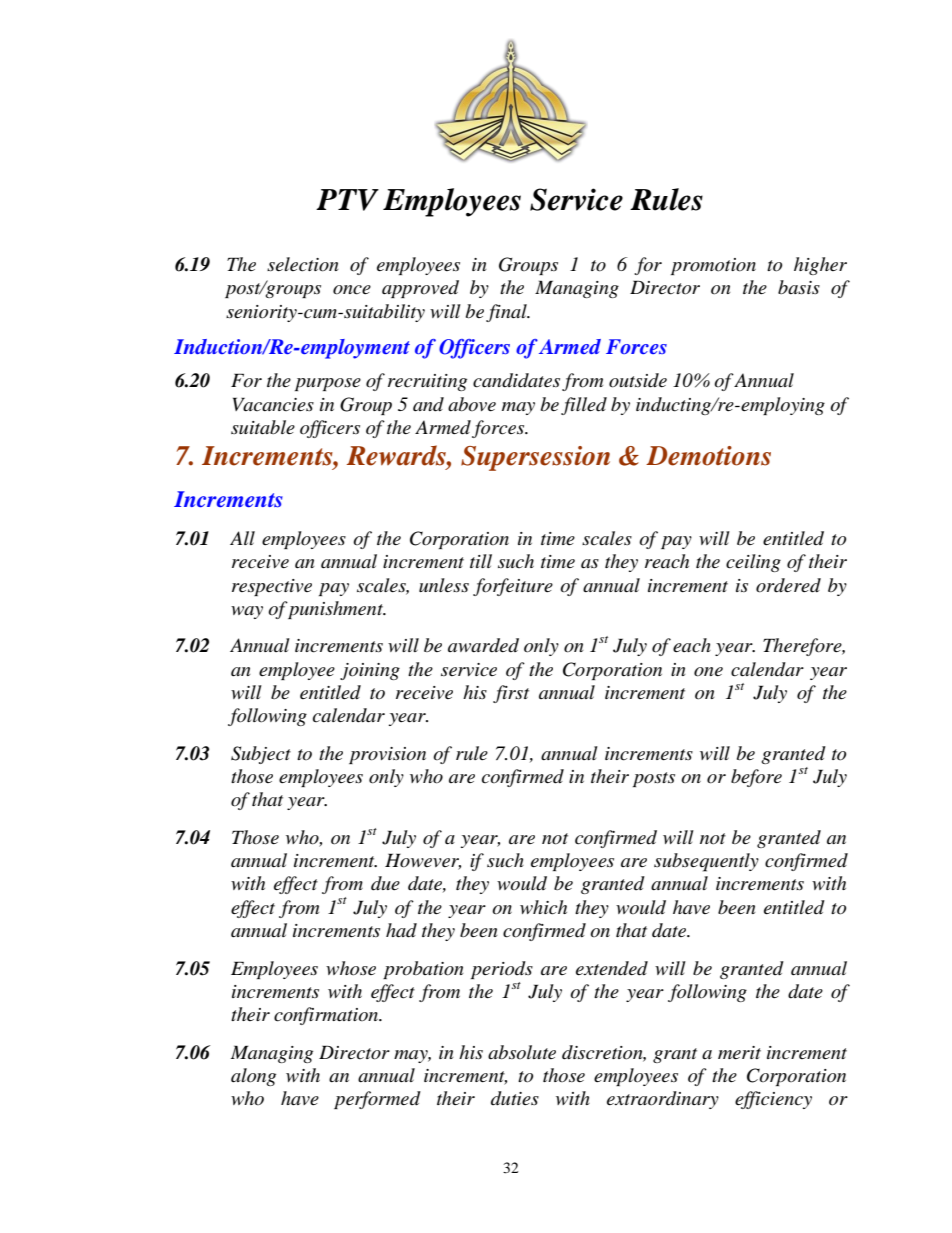  Describe the element at coordinates (303, 264) in the document. I see `selection` at that location.
